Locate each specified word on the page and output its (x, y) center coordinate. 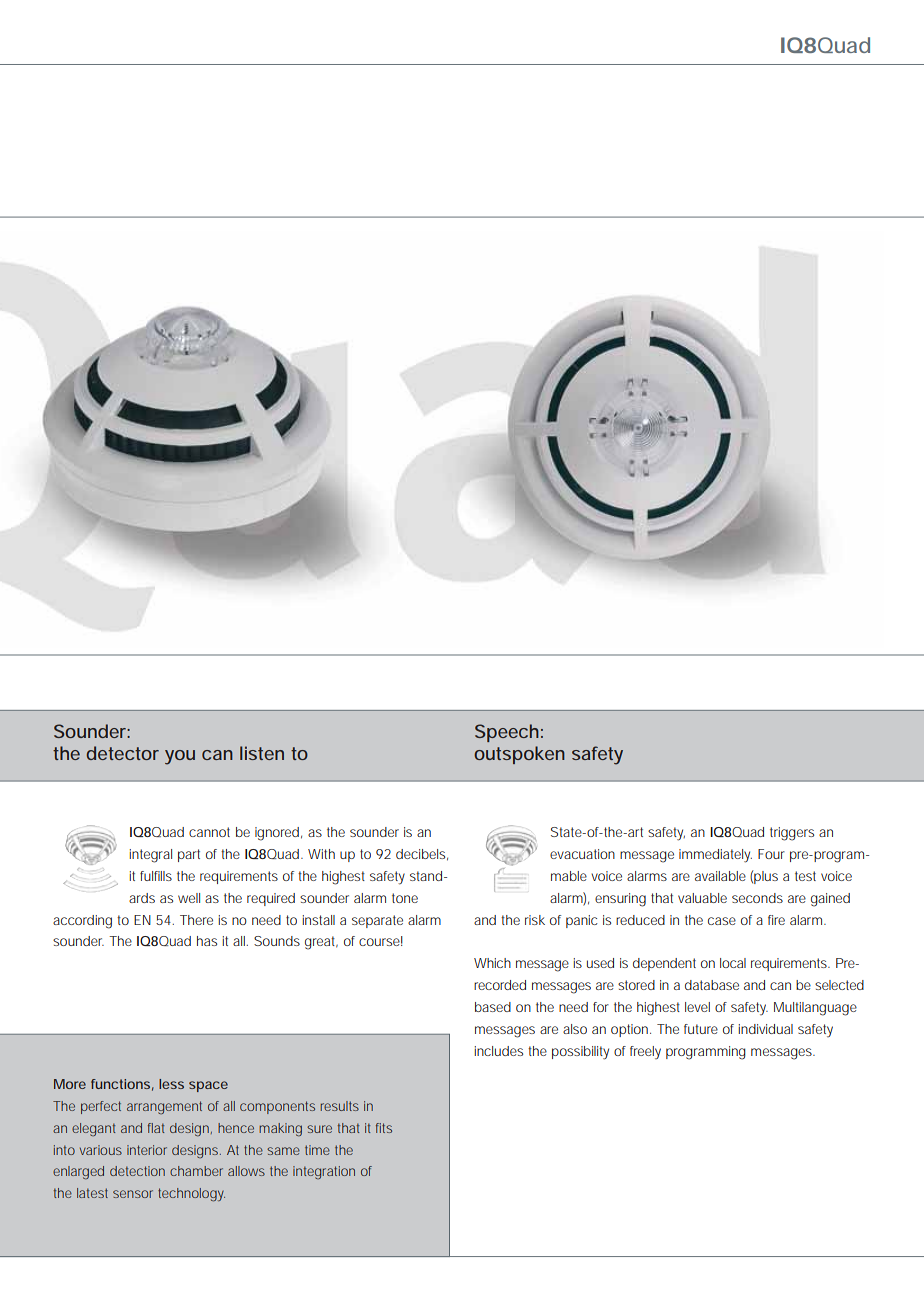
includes (498, 1051)
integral (150, 856)
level (697, 1007)
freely (645, 1052)
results (339, 1106)
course (379, 942)
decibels (420, 854)
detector (122, 753)
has (207, 941)
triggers (792, 834)
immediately (715, 856)
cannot (209, 832)
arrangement (164, 1107)
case (722, 921)
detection (137, 1171)
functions (120, 1084)
